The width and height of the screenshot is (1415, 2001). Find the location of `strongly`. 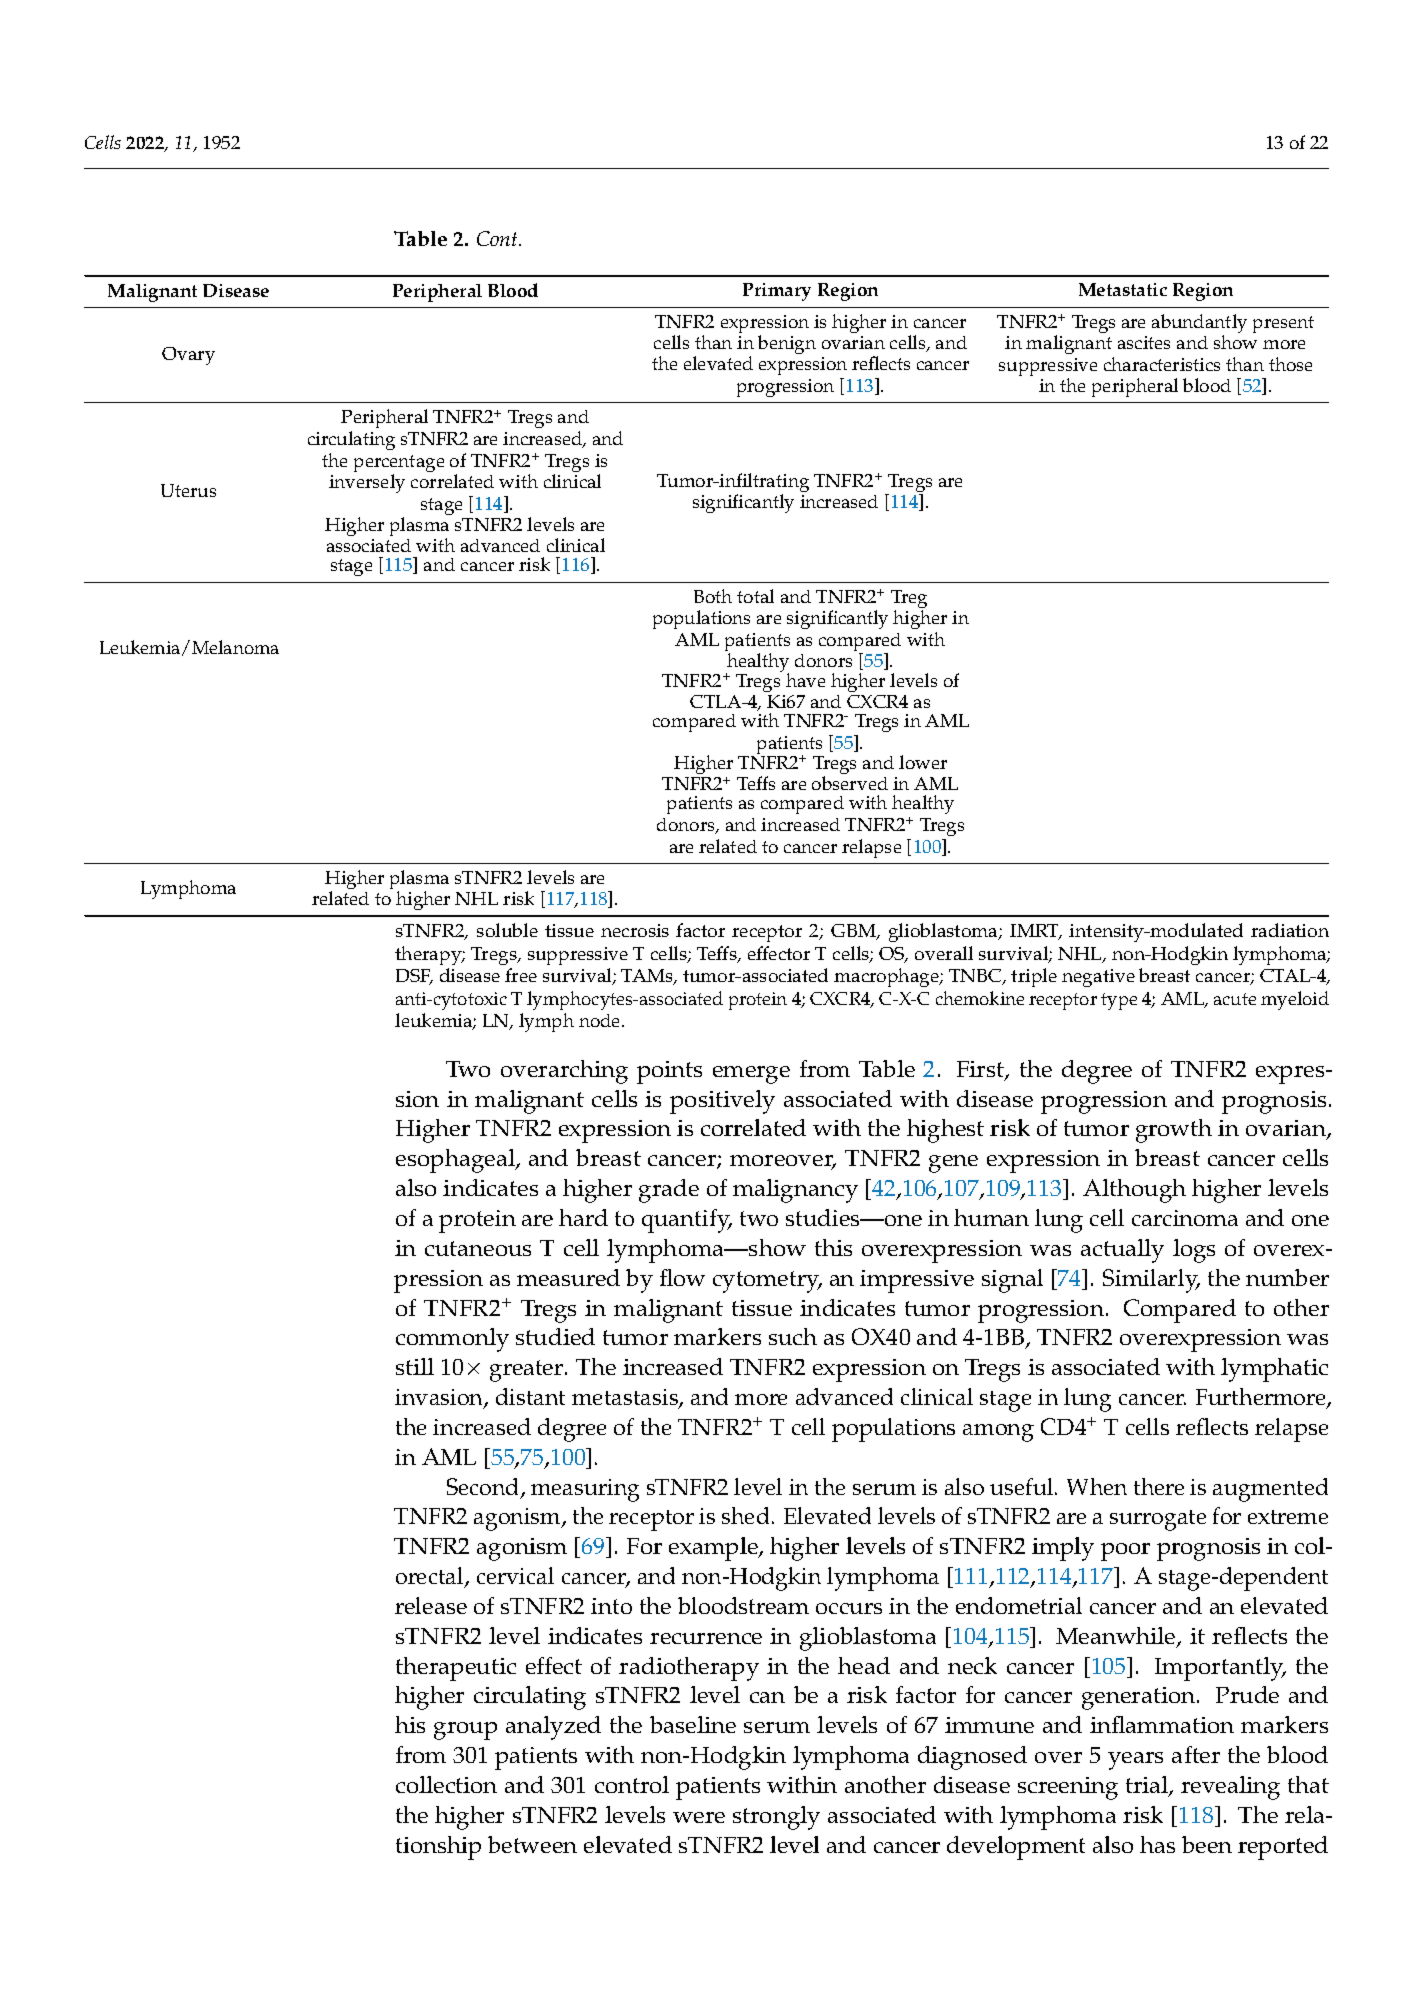

strongly is located at coordinates (776, 1818).
